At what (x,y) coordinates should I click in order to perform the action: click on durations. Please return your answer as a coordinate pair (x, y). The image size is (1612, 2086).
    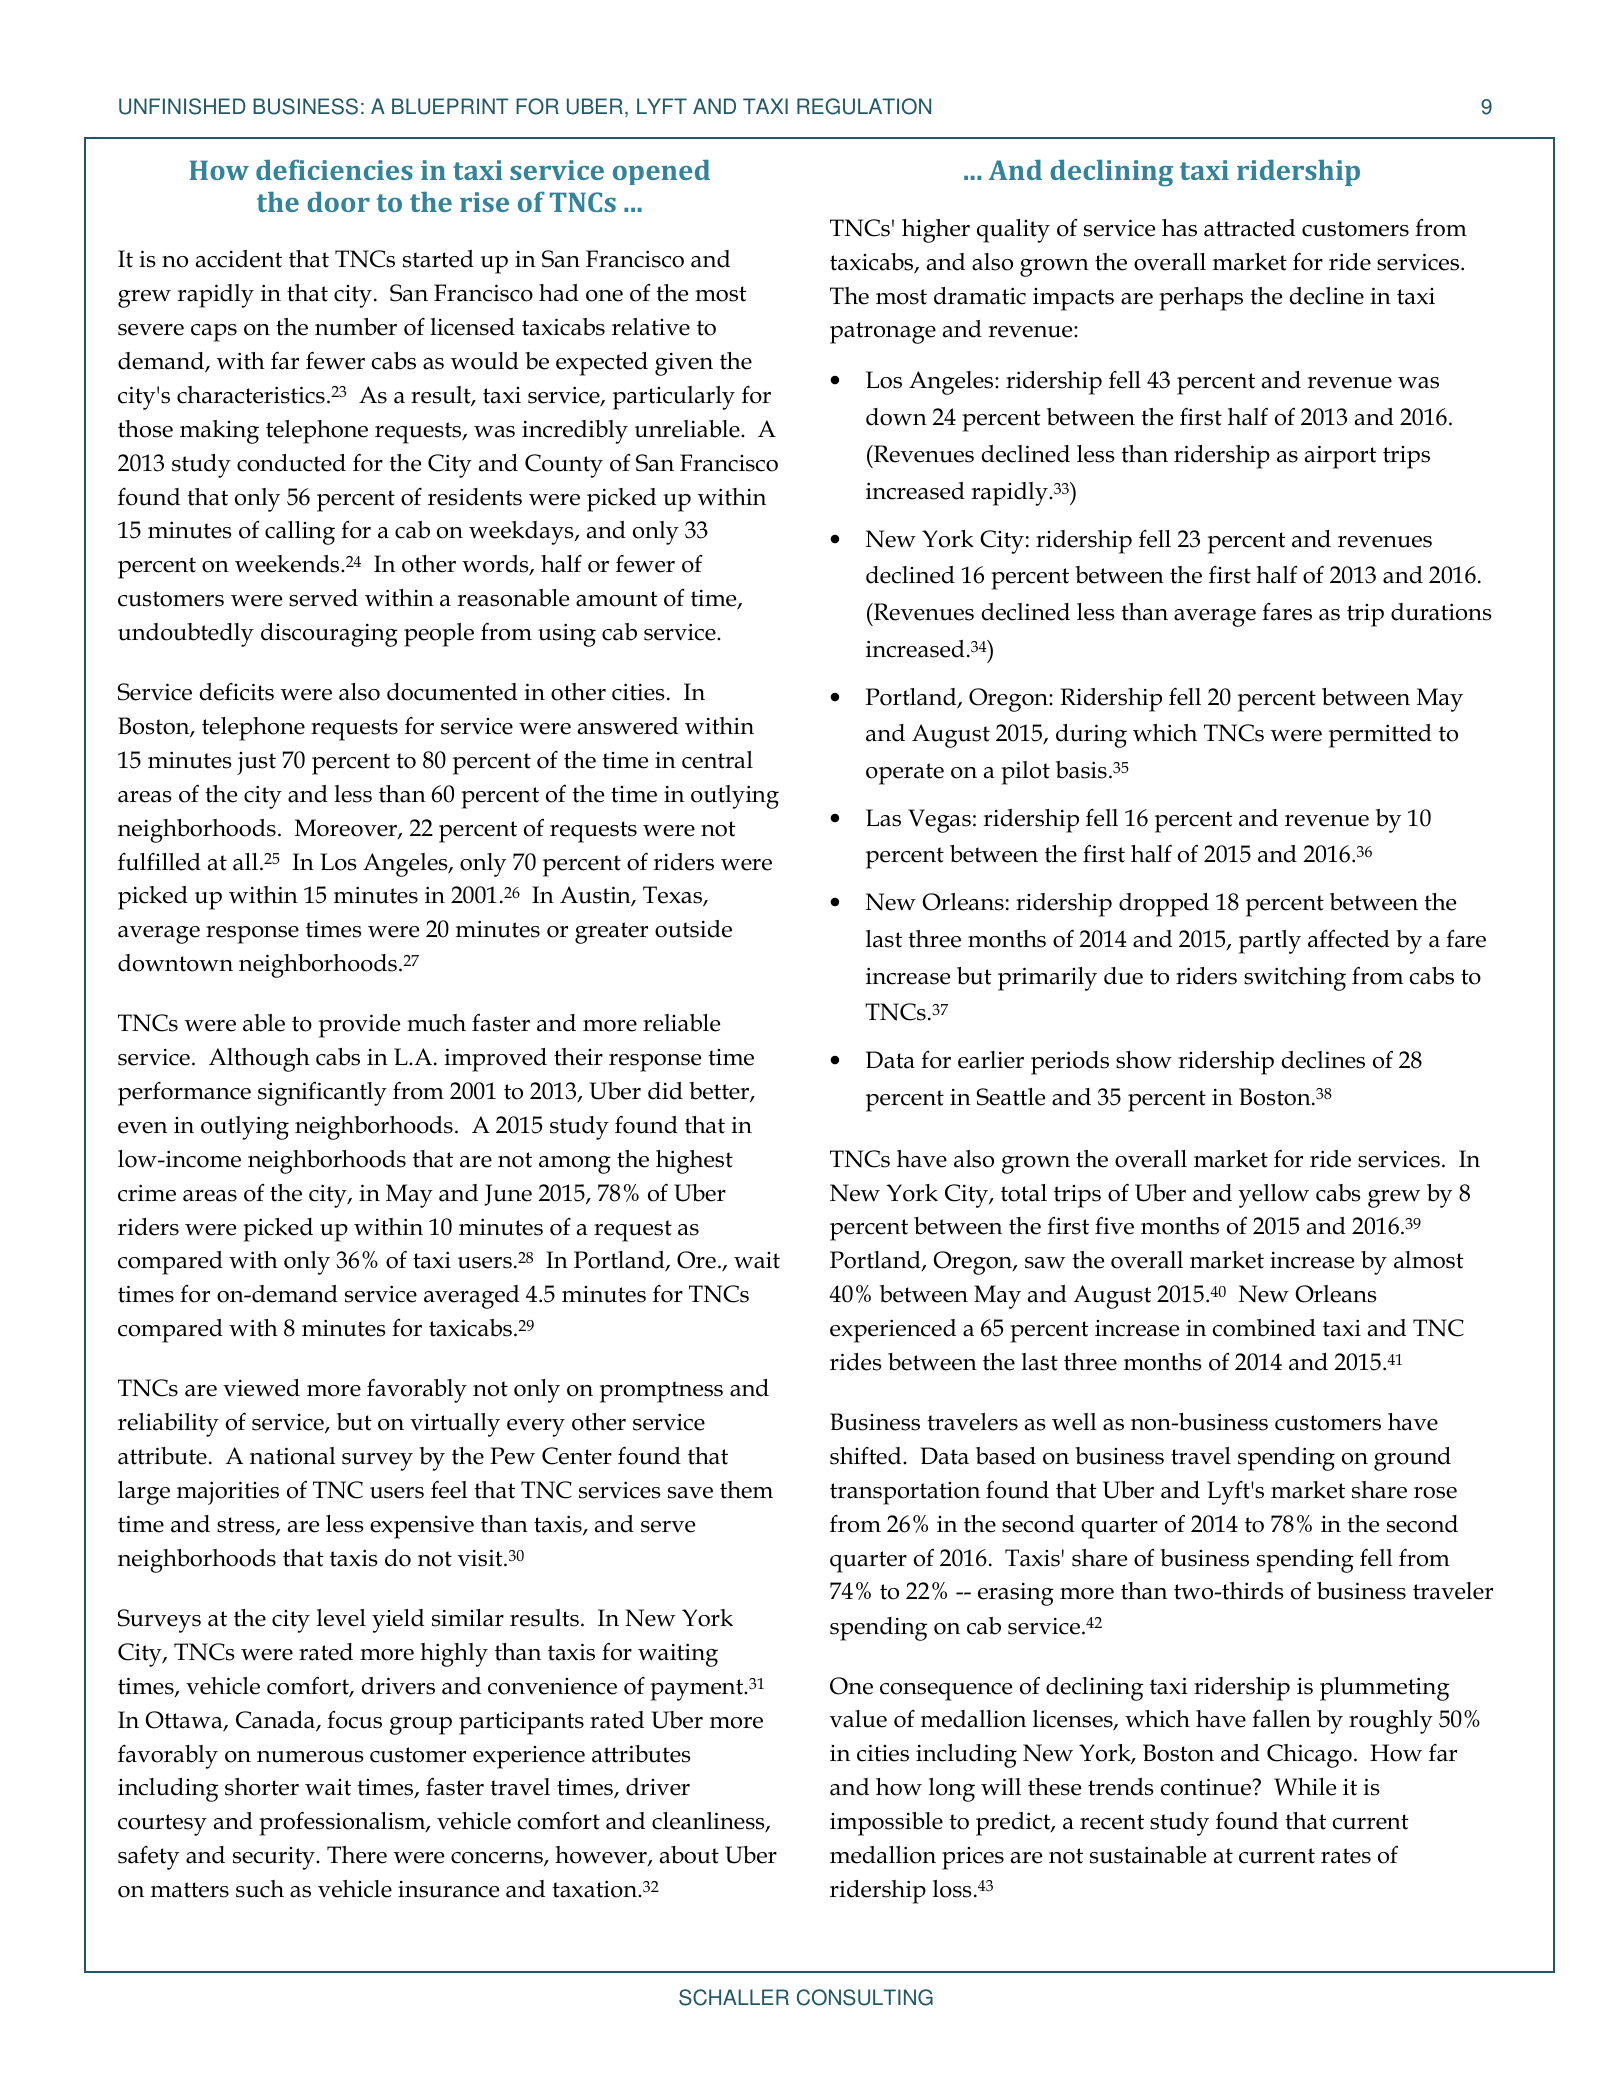
    Looking at the image, I should click on (1441, 612).
